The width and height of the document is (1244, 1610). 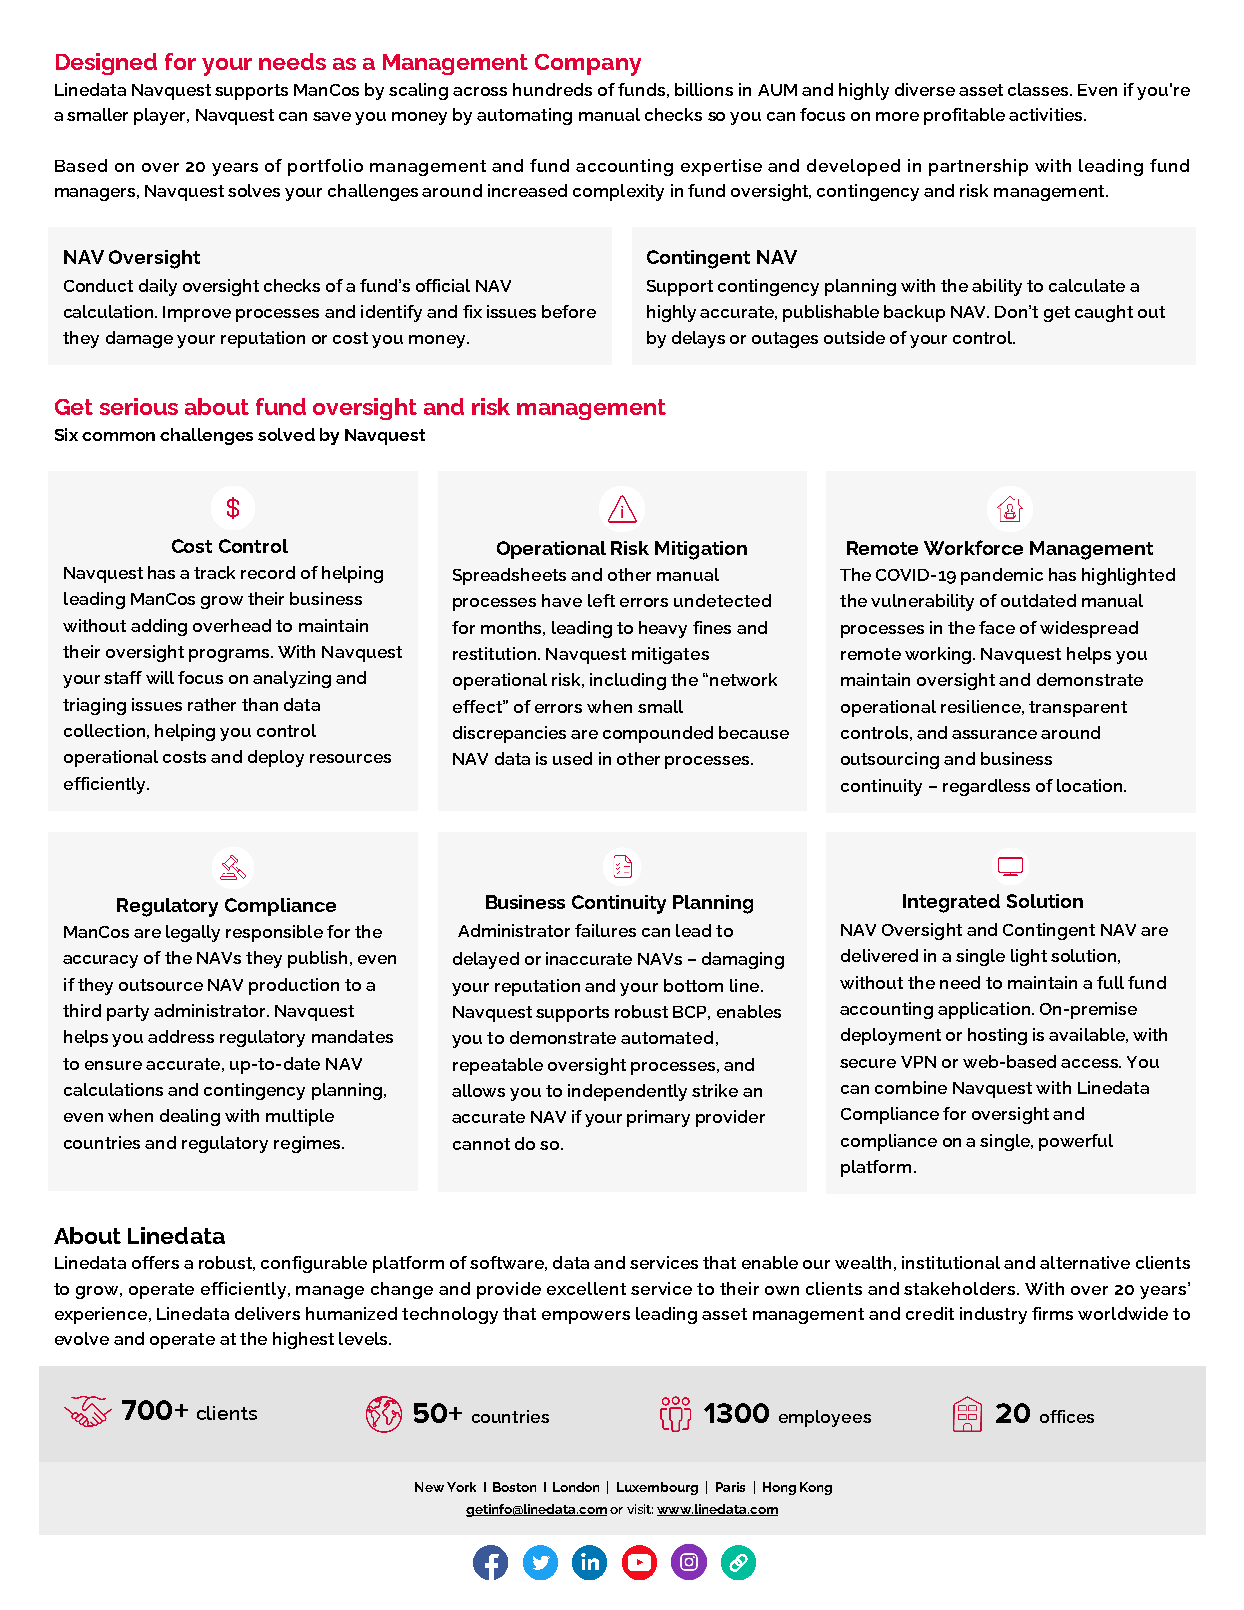 I want to click on highest, so click(x=303, y=1340).
